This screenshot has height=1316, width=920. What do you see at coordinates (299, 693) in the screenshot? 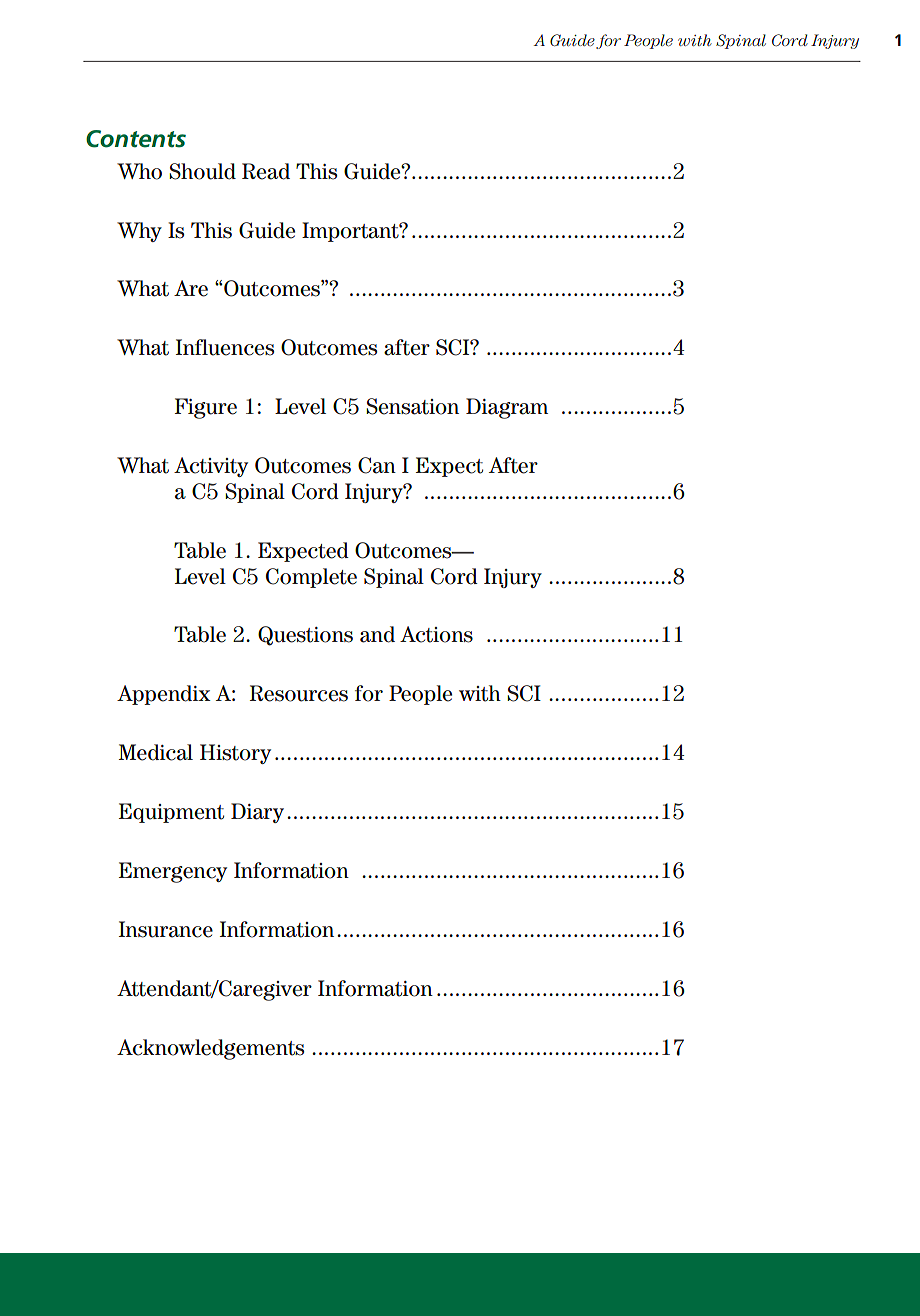
I see `Resources` at bounding box center [299, 693].
